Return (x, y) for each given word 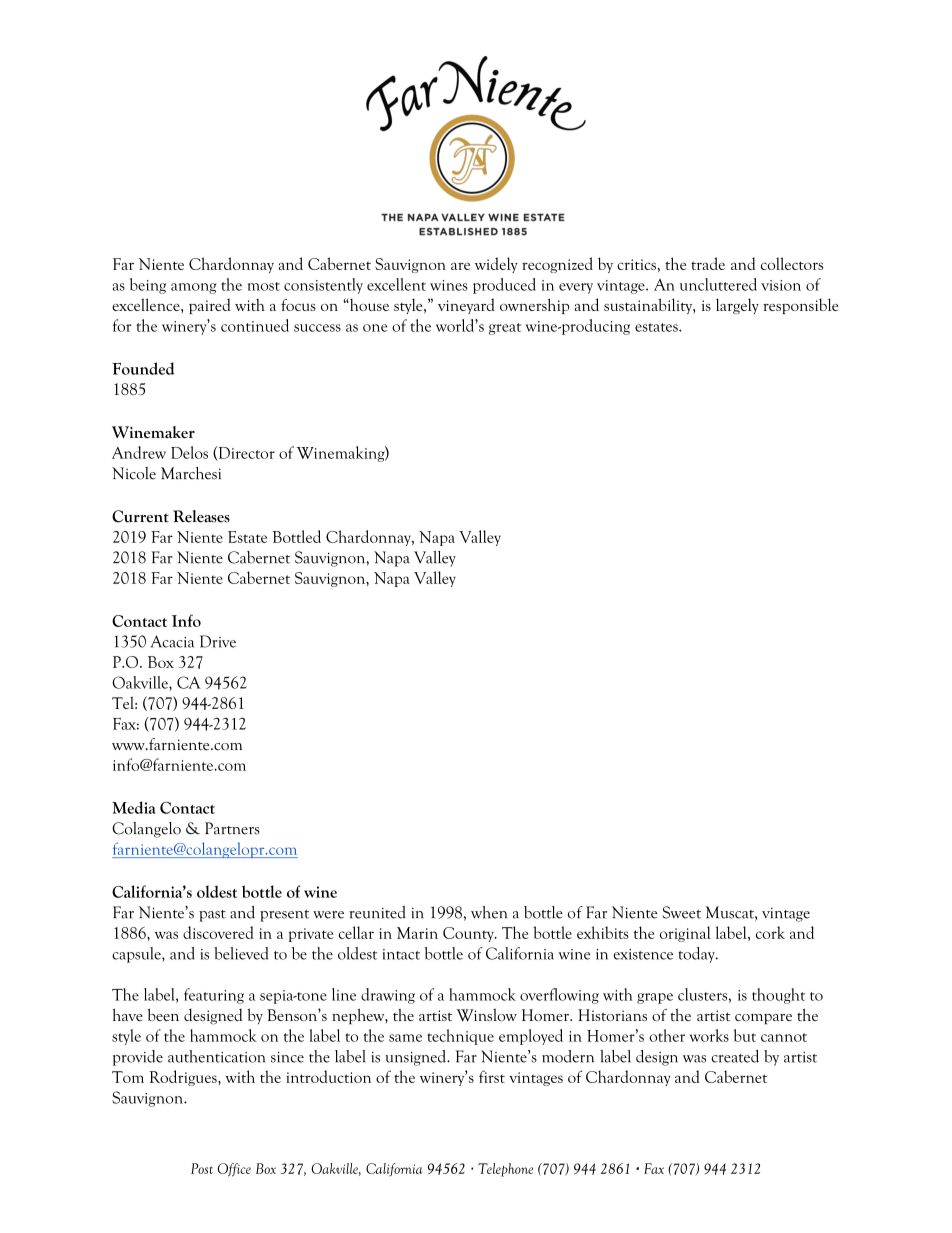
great (505, 329)
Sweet (681, 912)
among (194, 288)
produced (504, 286)
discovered (218, 932)
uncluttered (718, 284)
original (685, 934)
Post (202, 1168)
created (735, 1056)
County (469, 934)
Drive (218, 641)
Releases (201, 516)
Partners (232, 828)
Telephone (505, 1170)
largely (737, 306)
